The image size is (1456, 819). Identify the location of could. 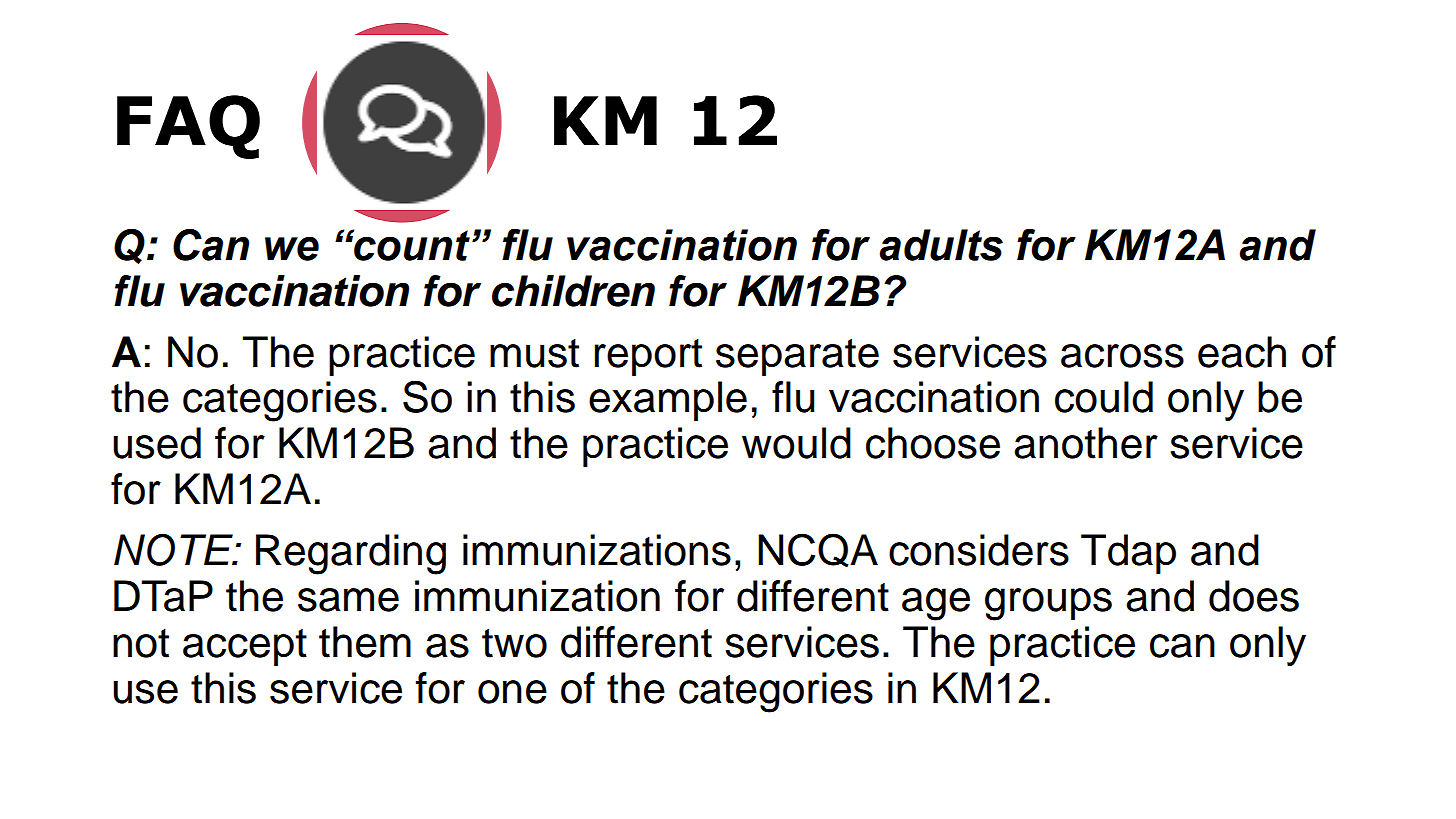
(1104, 397).
